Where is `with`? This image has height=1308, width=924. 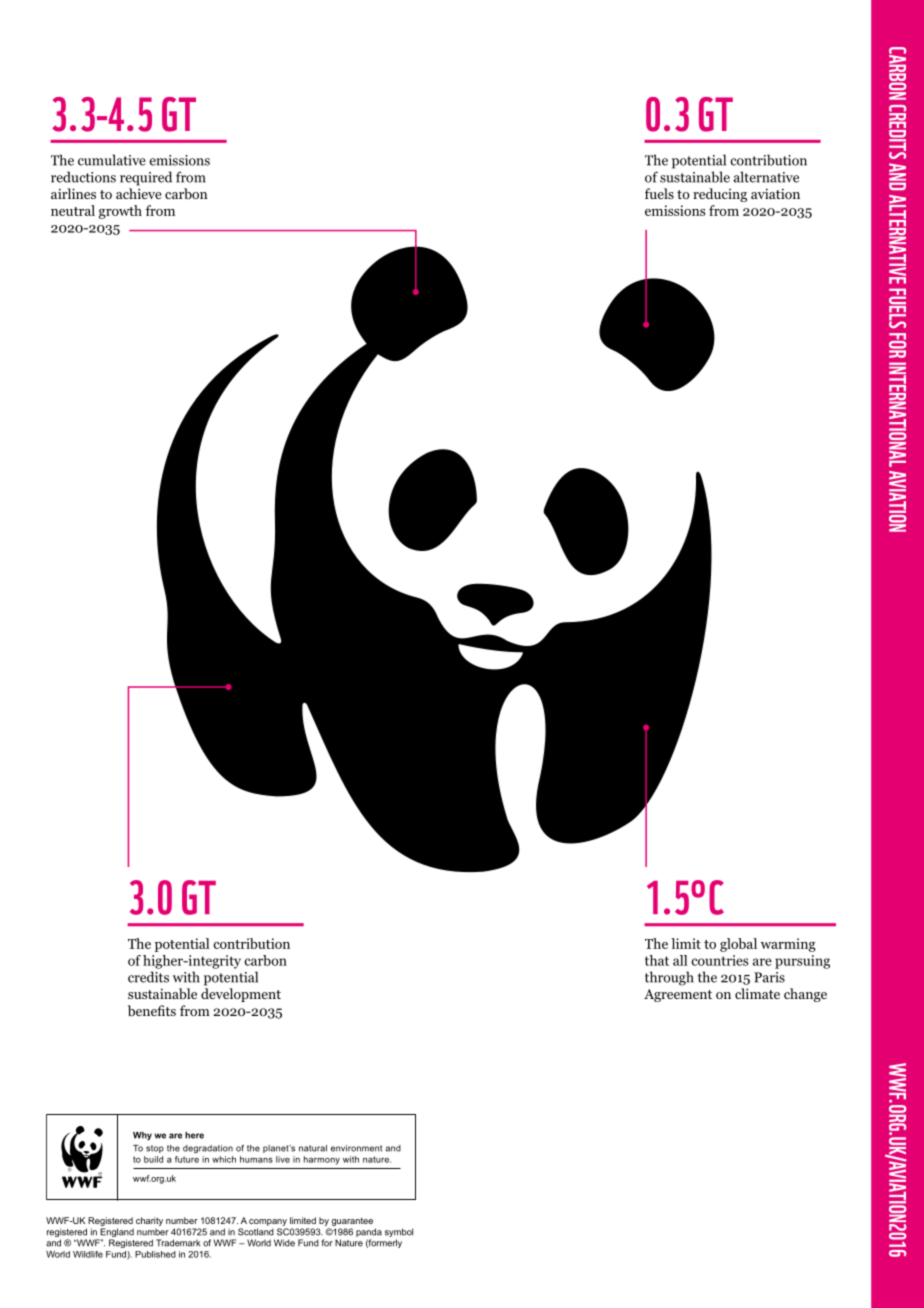
with is located at coordinates (186, 977).
